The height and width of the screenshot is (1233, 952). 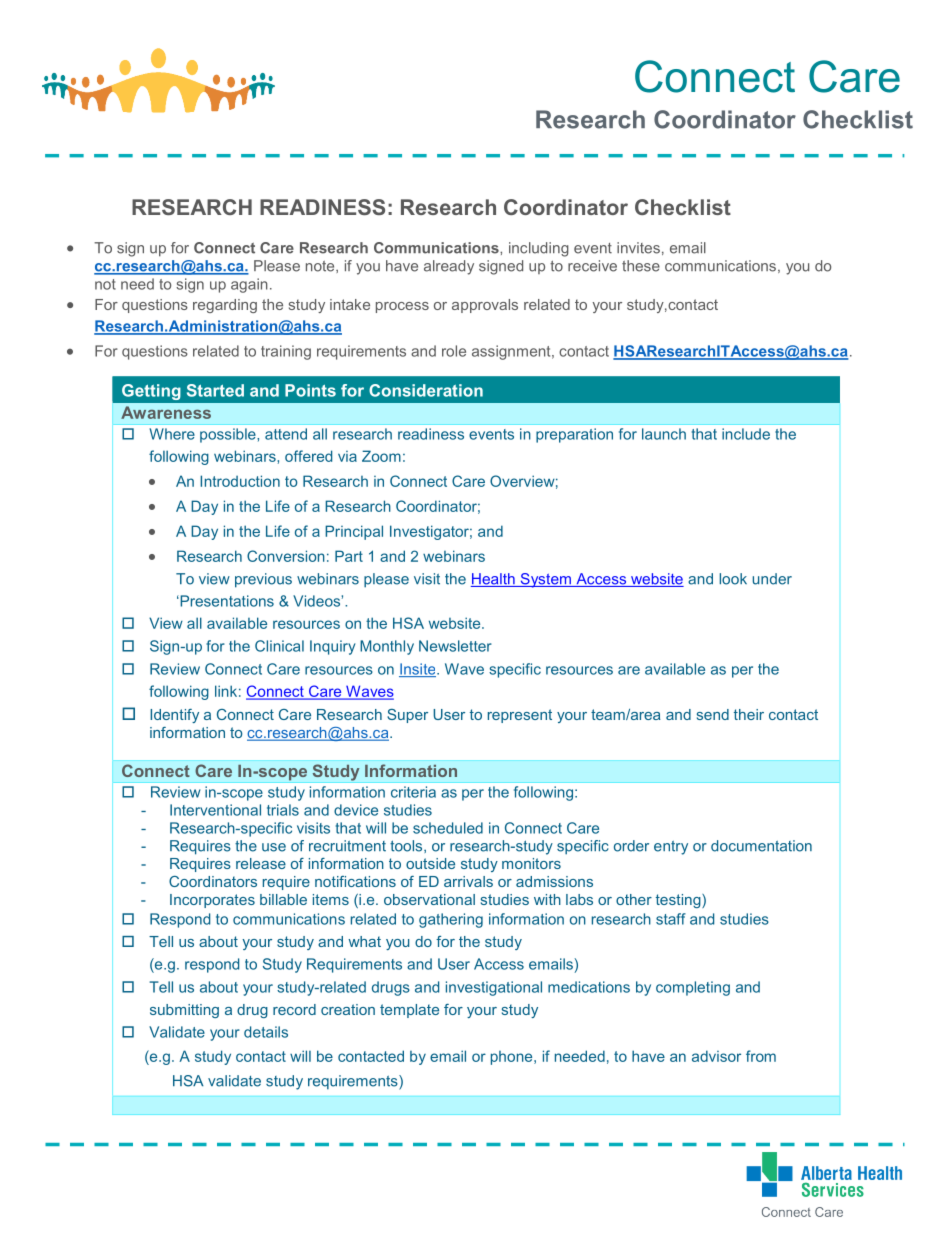 I want to click on template, so click(x=409, y=1011).
